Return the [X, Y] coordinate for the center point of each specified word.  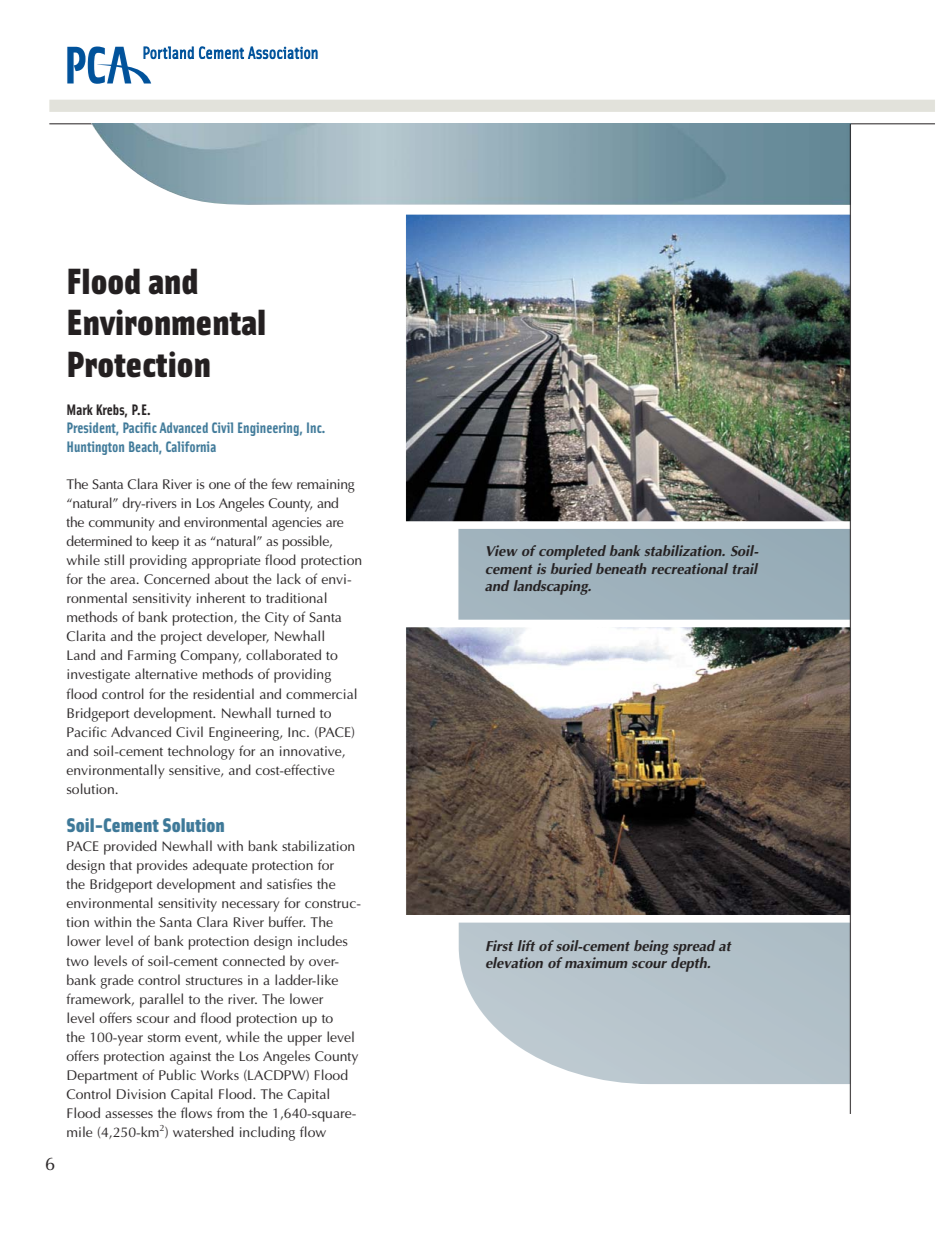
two [77, 962]
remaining [326, 486]
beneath [621, 568]
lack [289, 578]
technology [201, 752]
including [267, 1133]
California [191, 446]
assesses [129, 1114]
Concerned [177, 578]
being [651, 947]
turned [295, 712]
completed [572, 552]
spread [694, 947]
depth [690, 964]
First [499, 945]
